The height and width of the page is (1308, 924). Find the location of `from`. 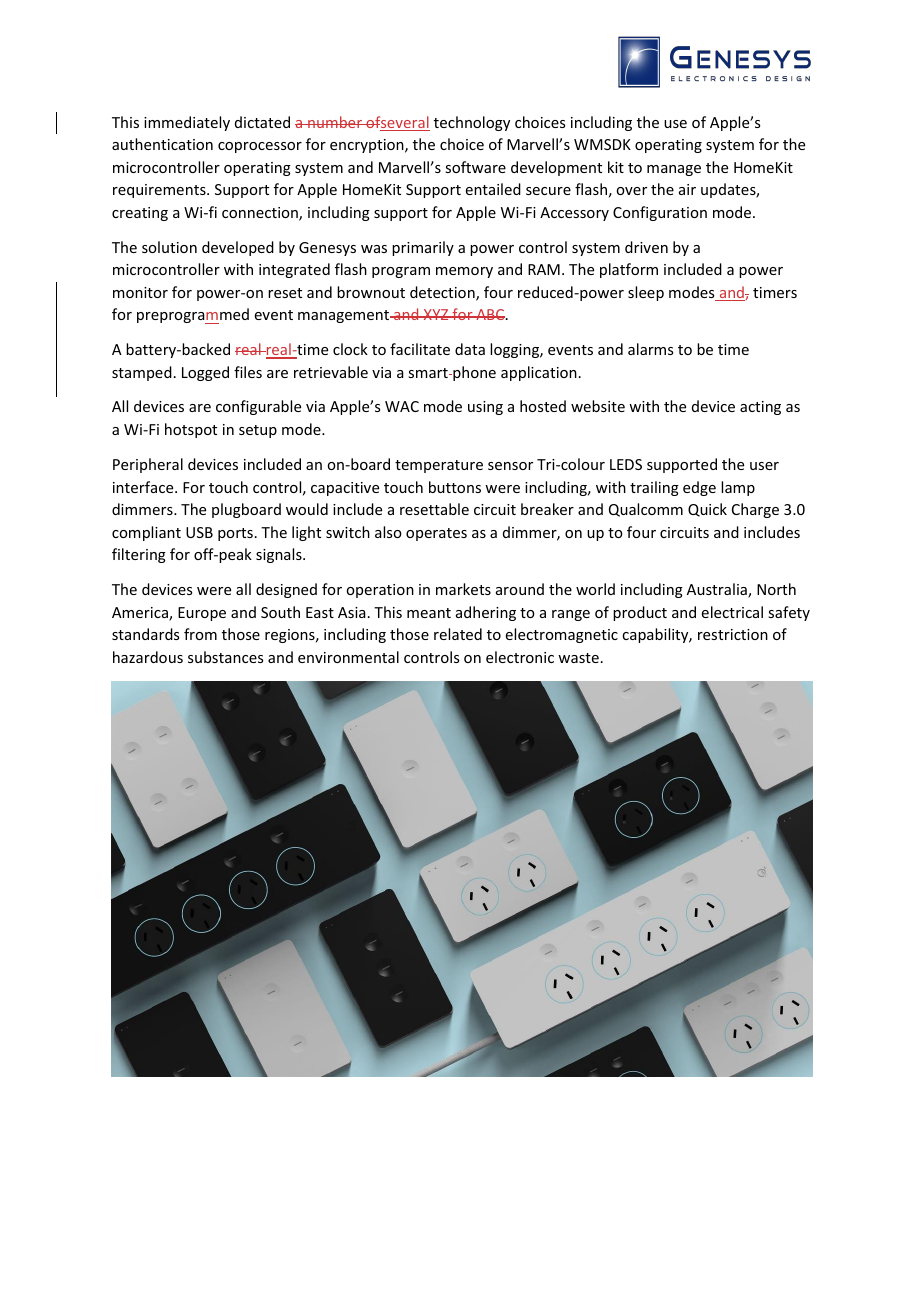

from is located at coordinates (200, 634).
